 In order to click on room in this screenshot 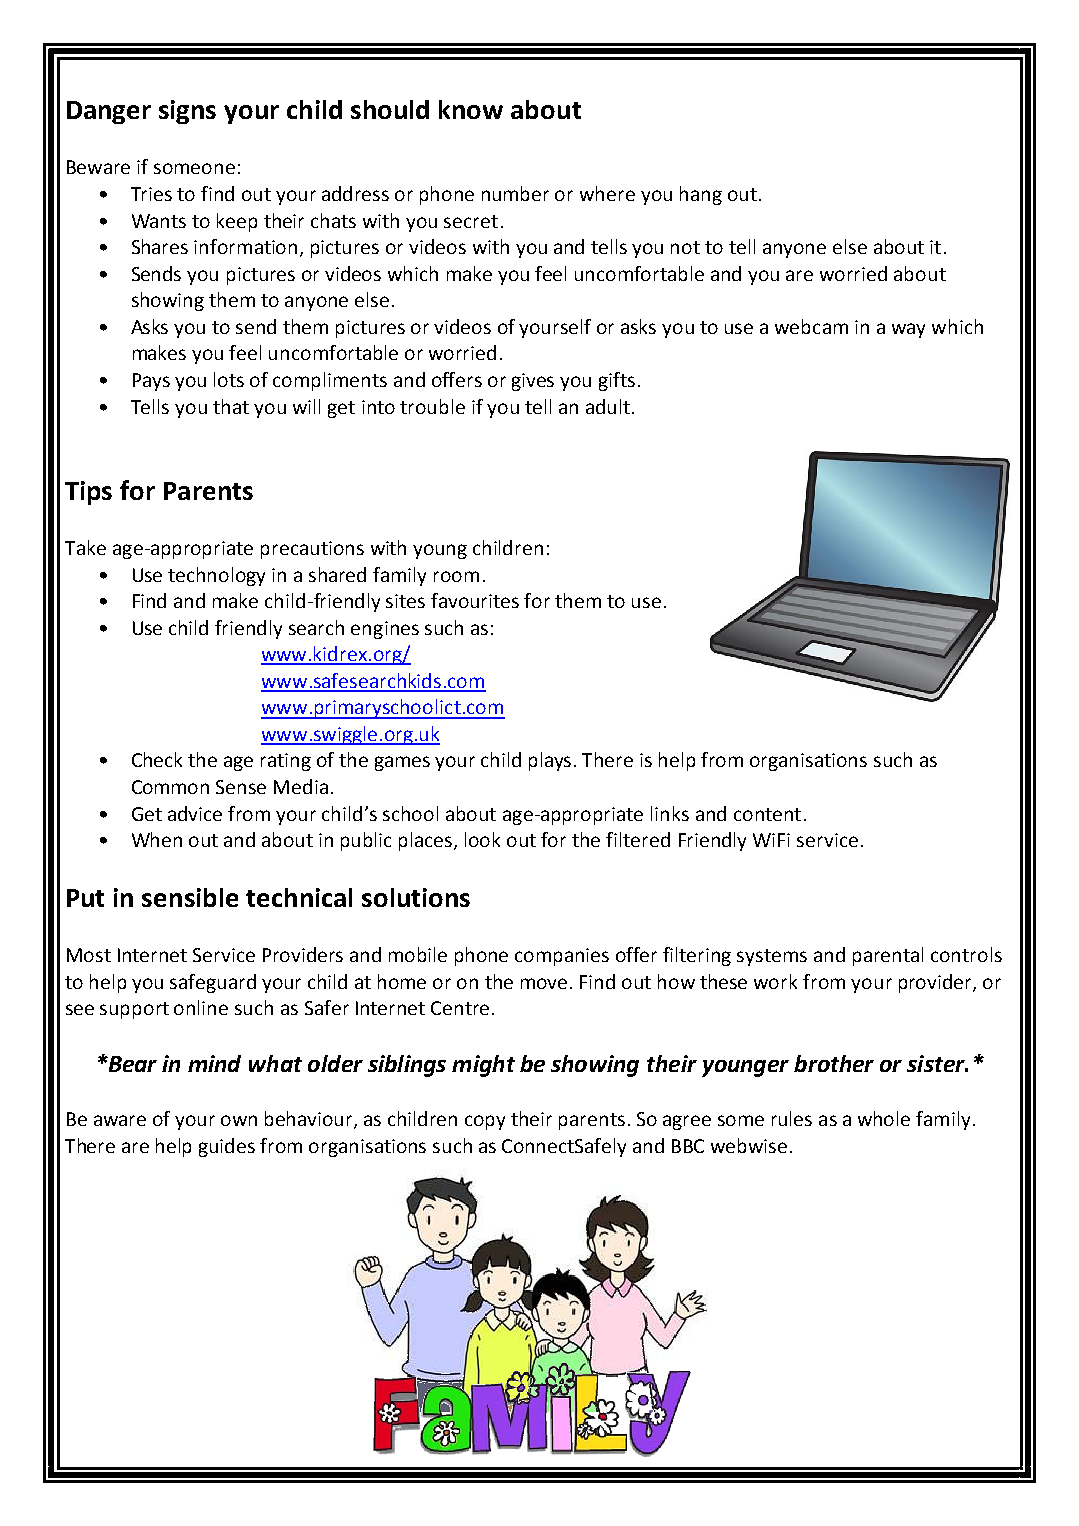, I will do `click(456, 576)`.
